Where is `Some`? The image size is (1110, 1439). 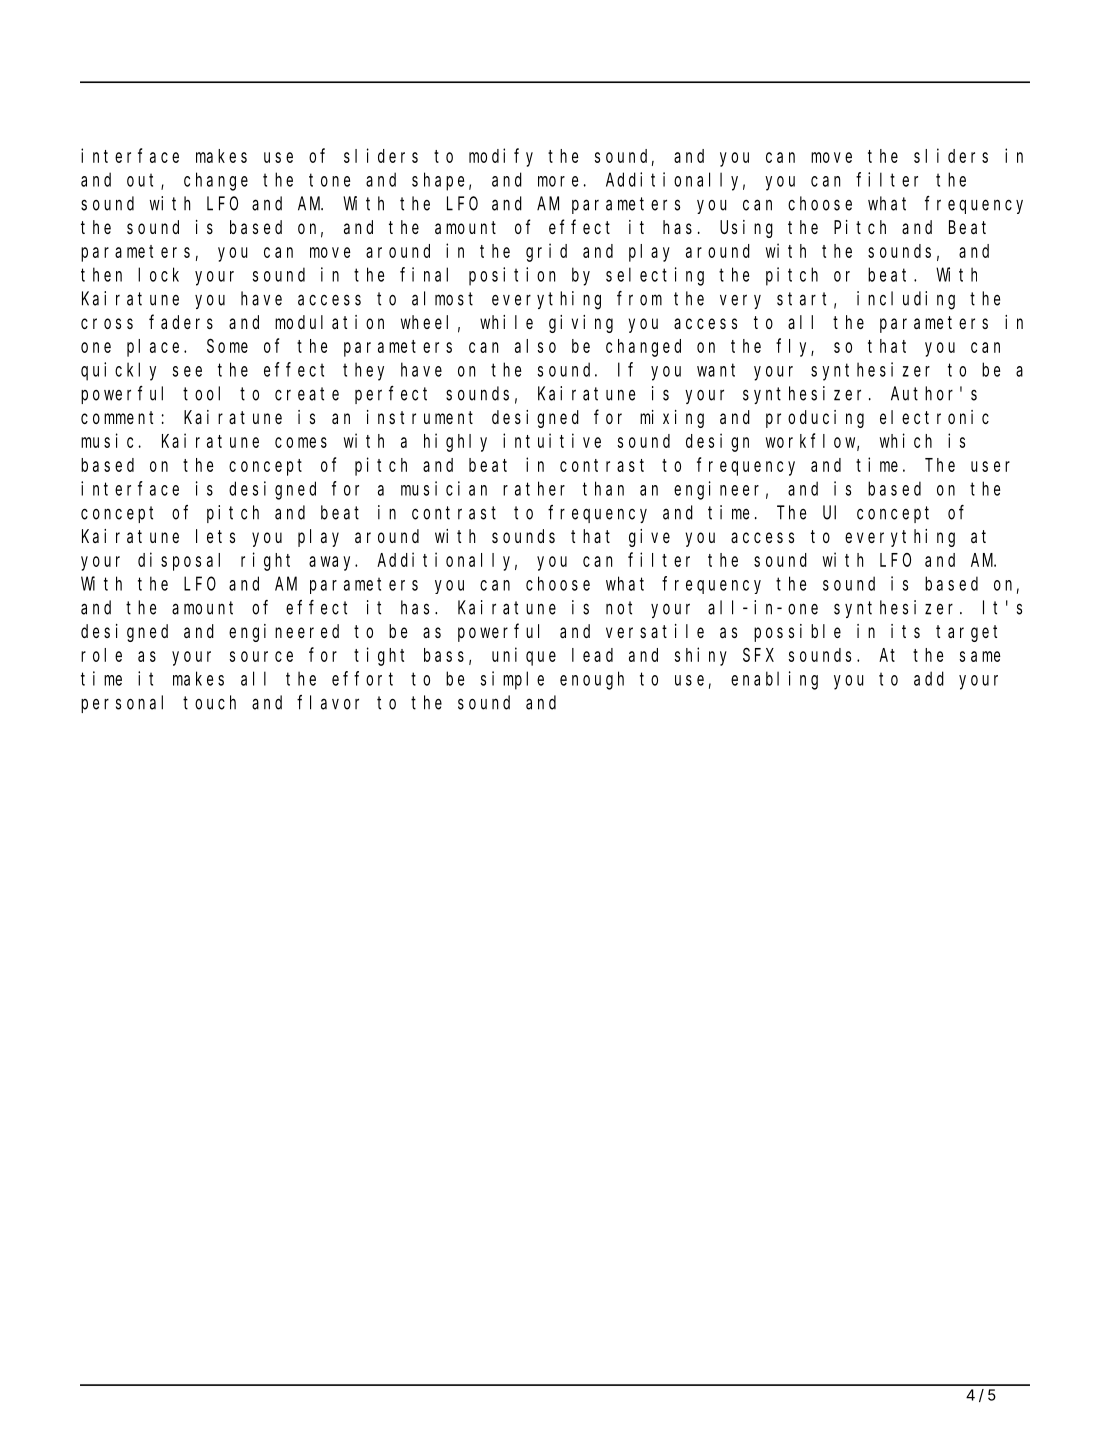 Some is located at coordinates (227, 346).
